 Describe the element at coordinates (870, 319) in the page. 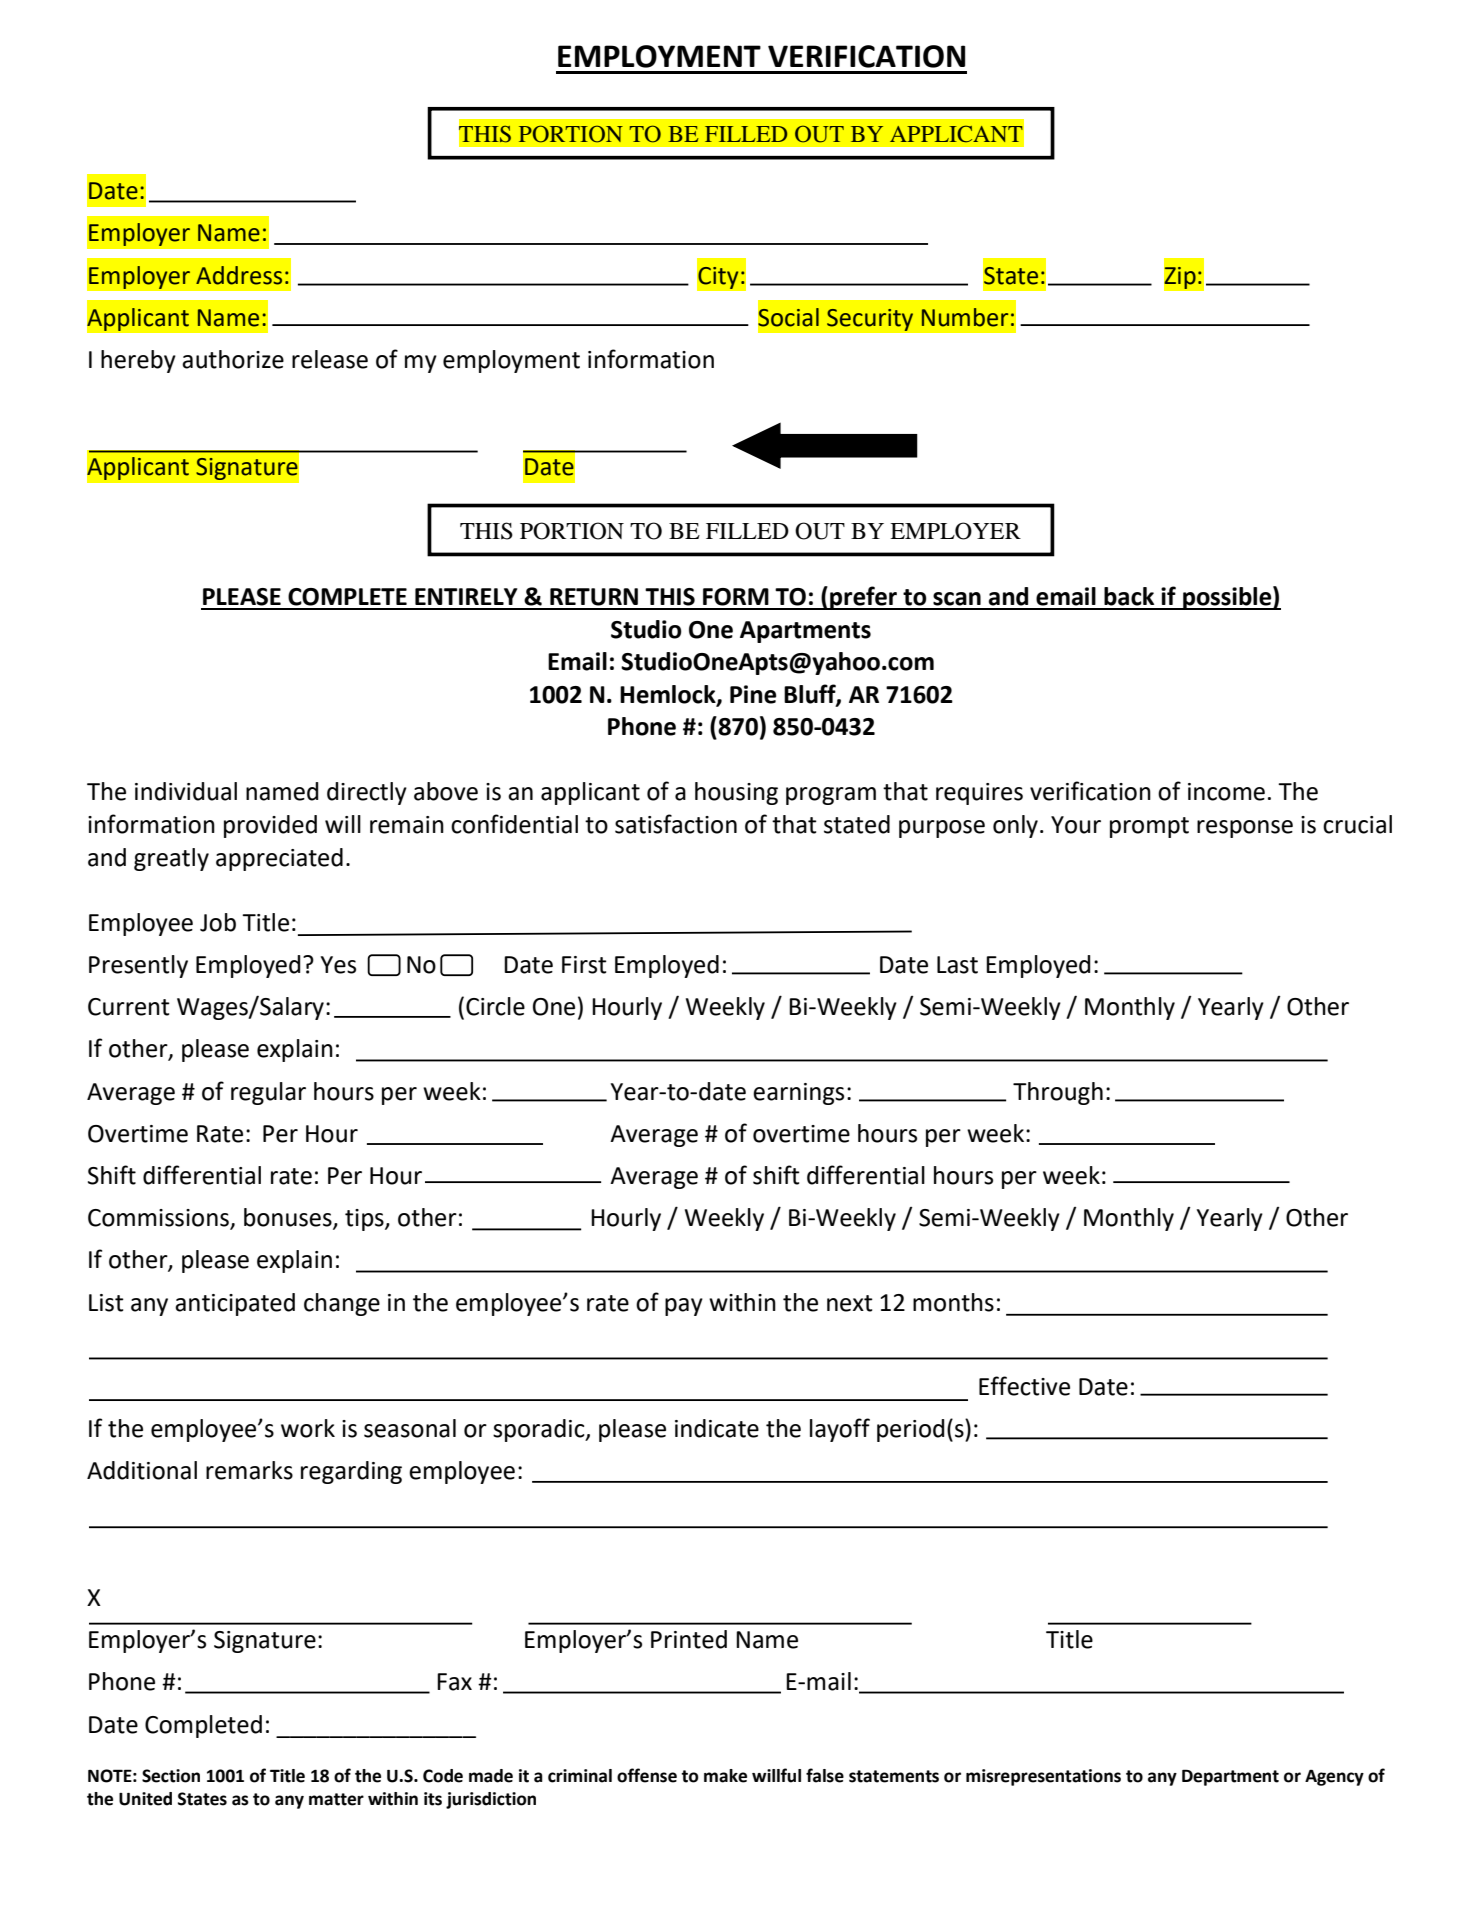

I see `Security` at that location.
